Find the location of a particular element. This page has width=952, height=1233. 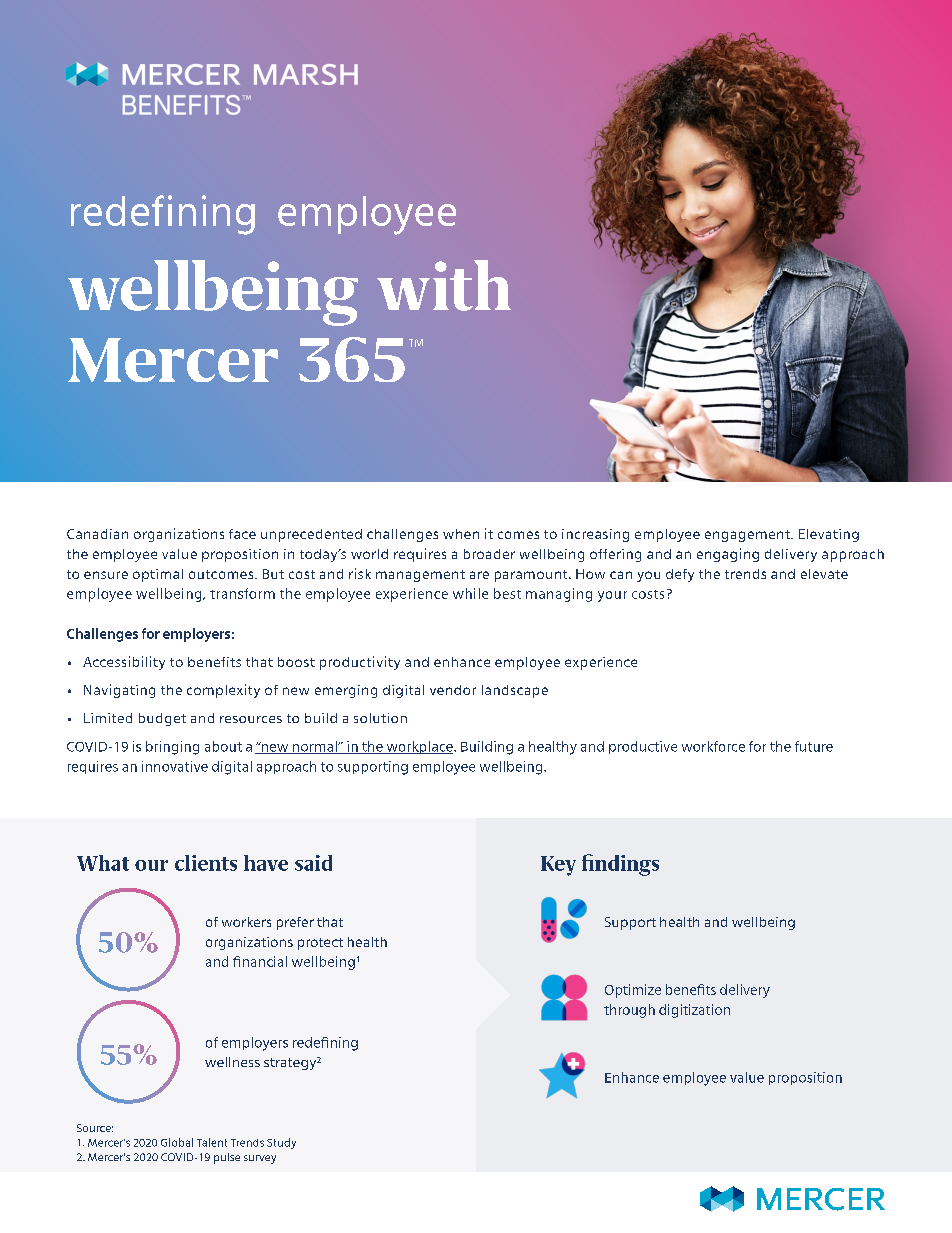

engagement is located at coordinates (748, 536).
